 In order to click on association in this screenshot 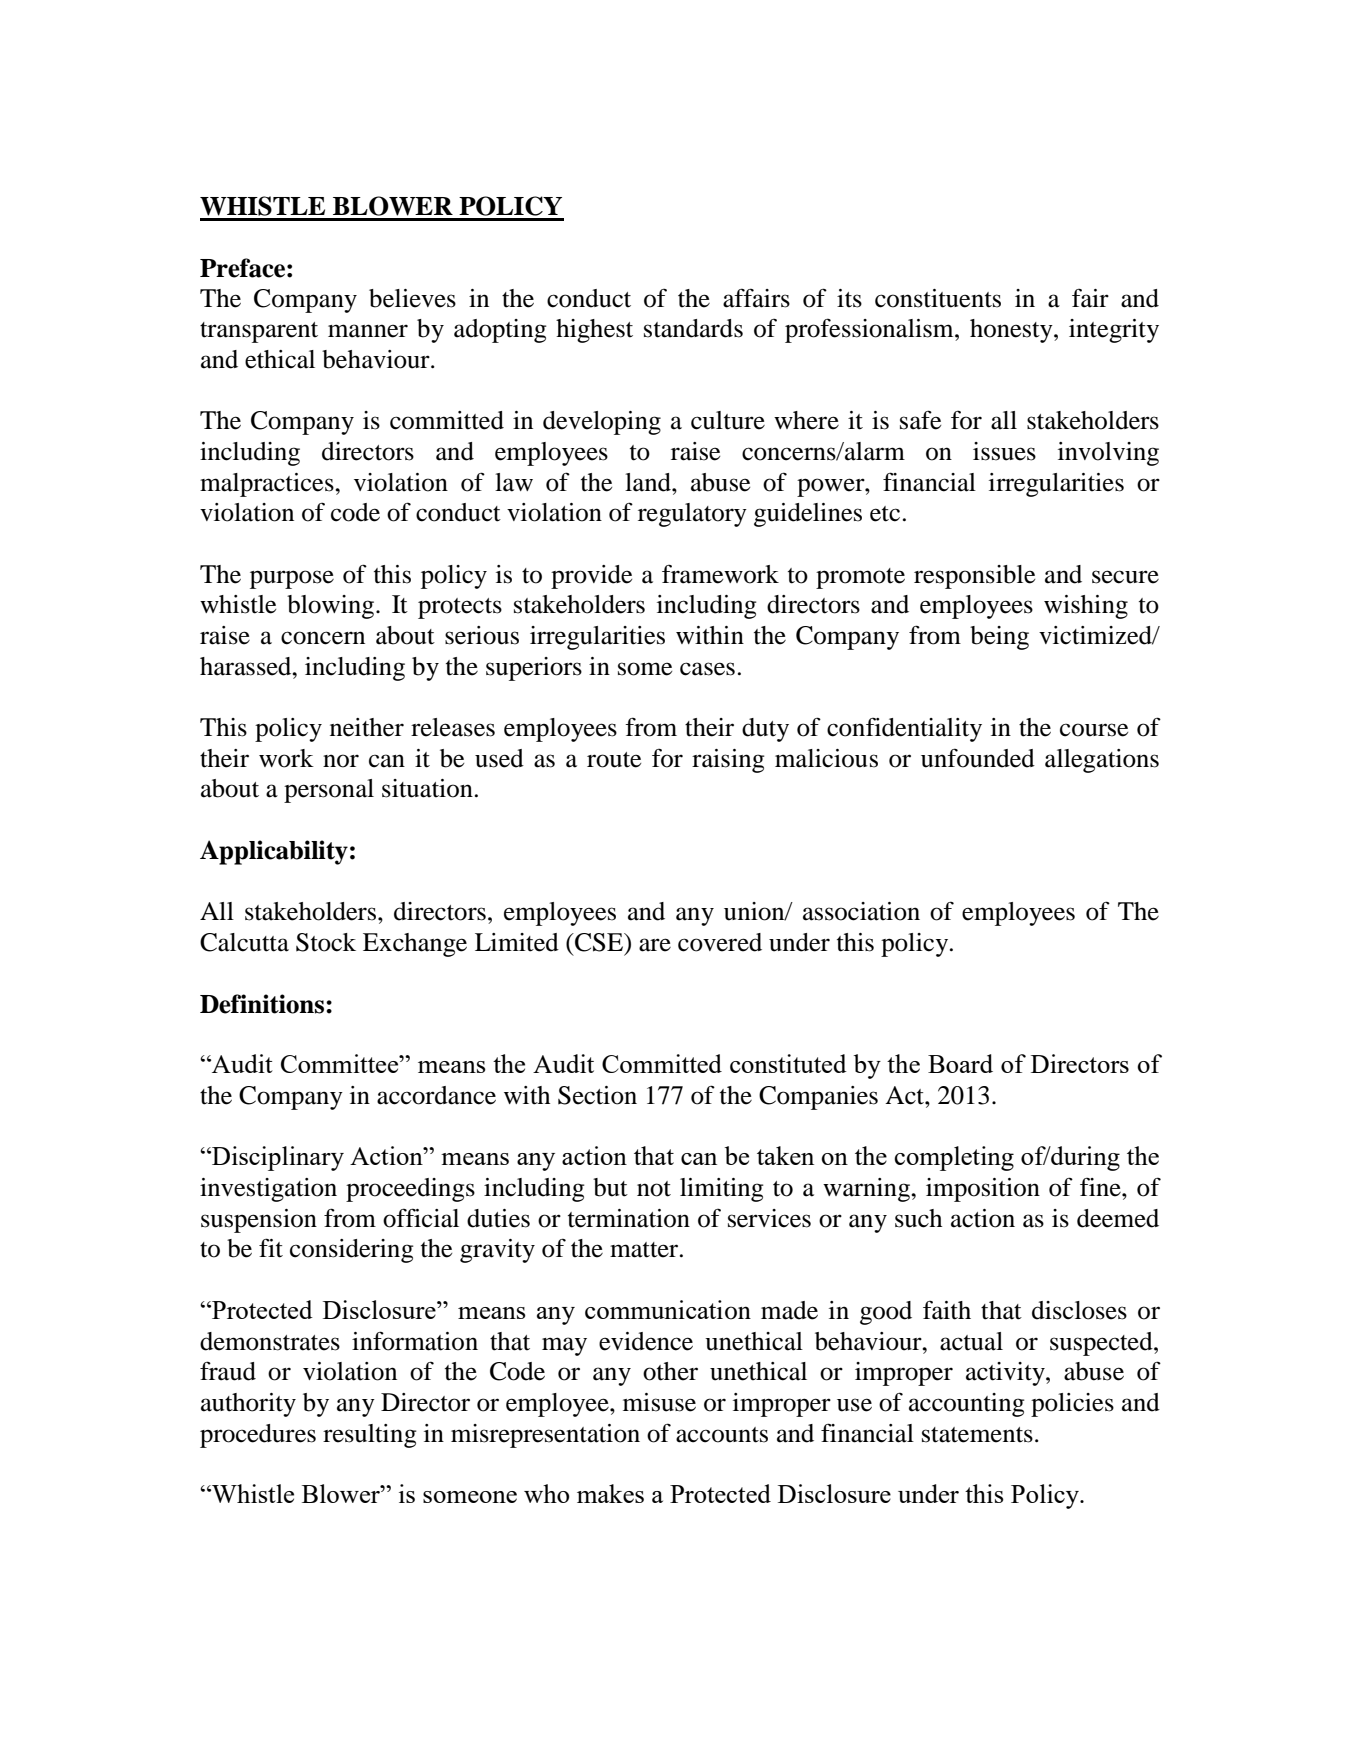, I will do `click(861, 911)`.
